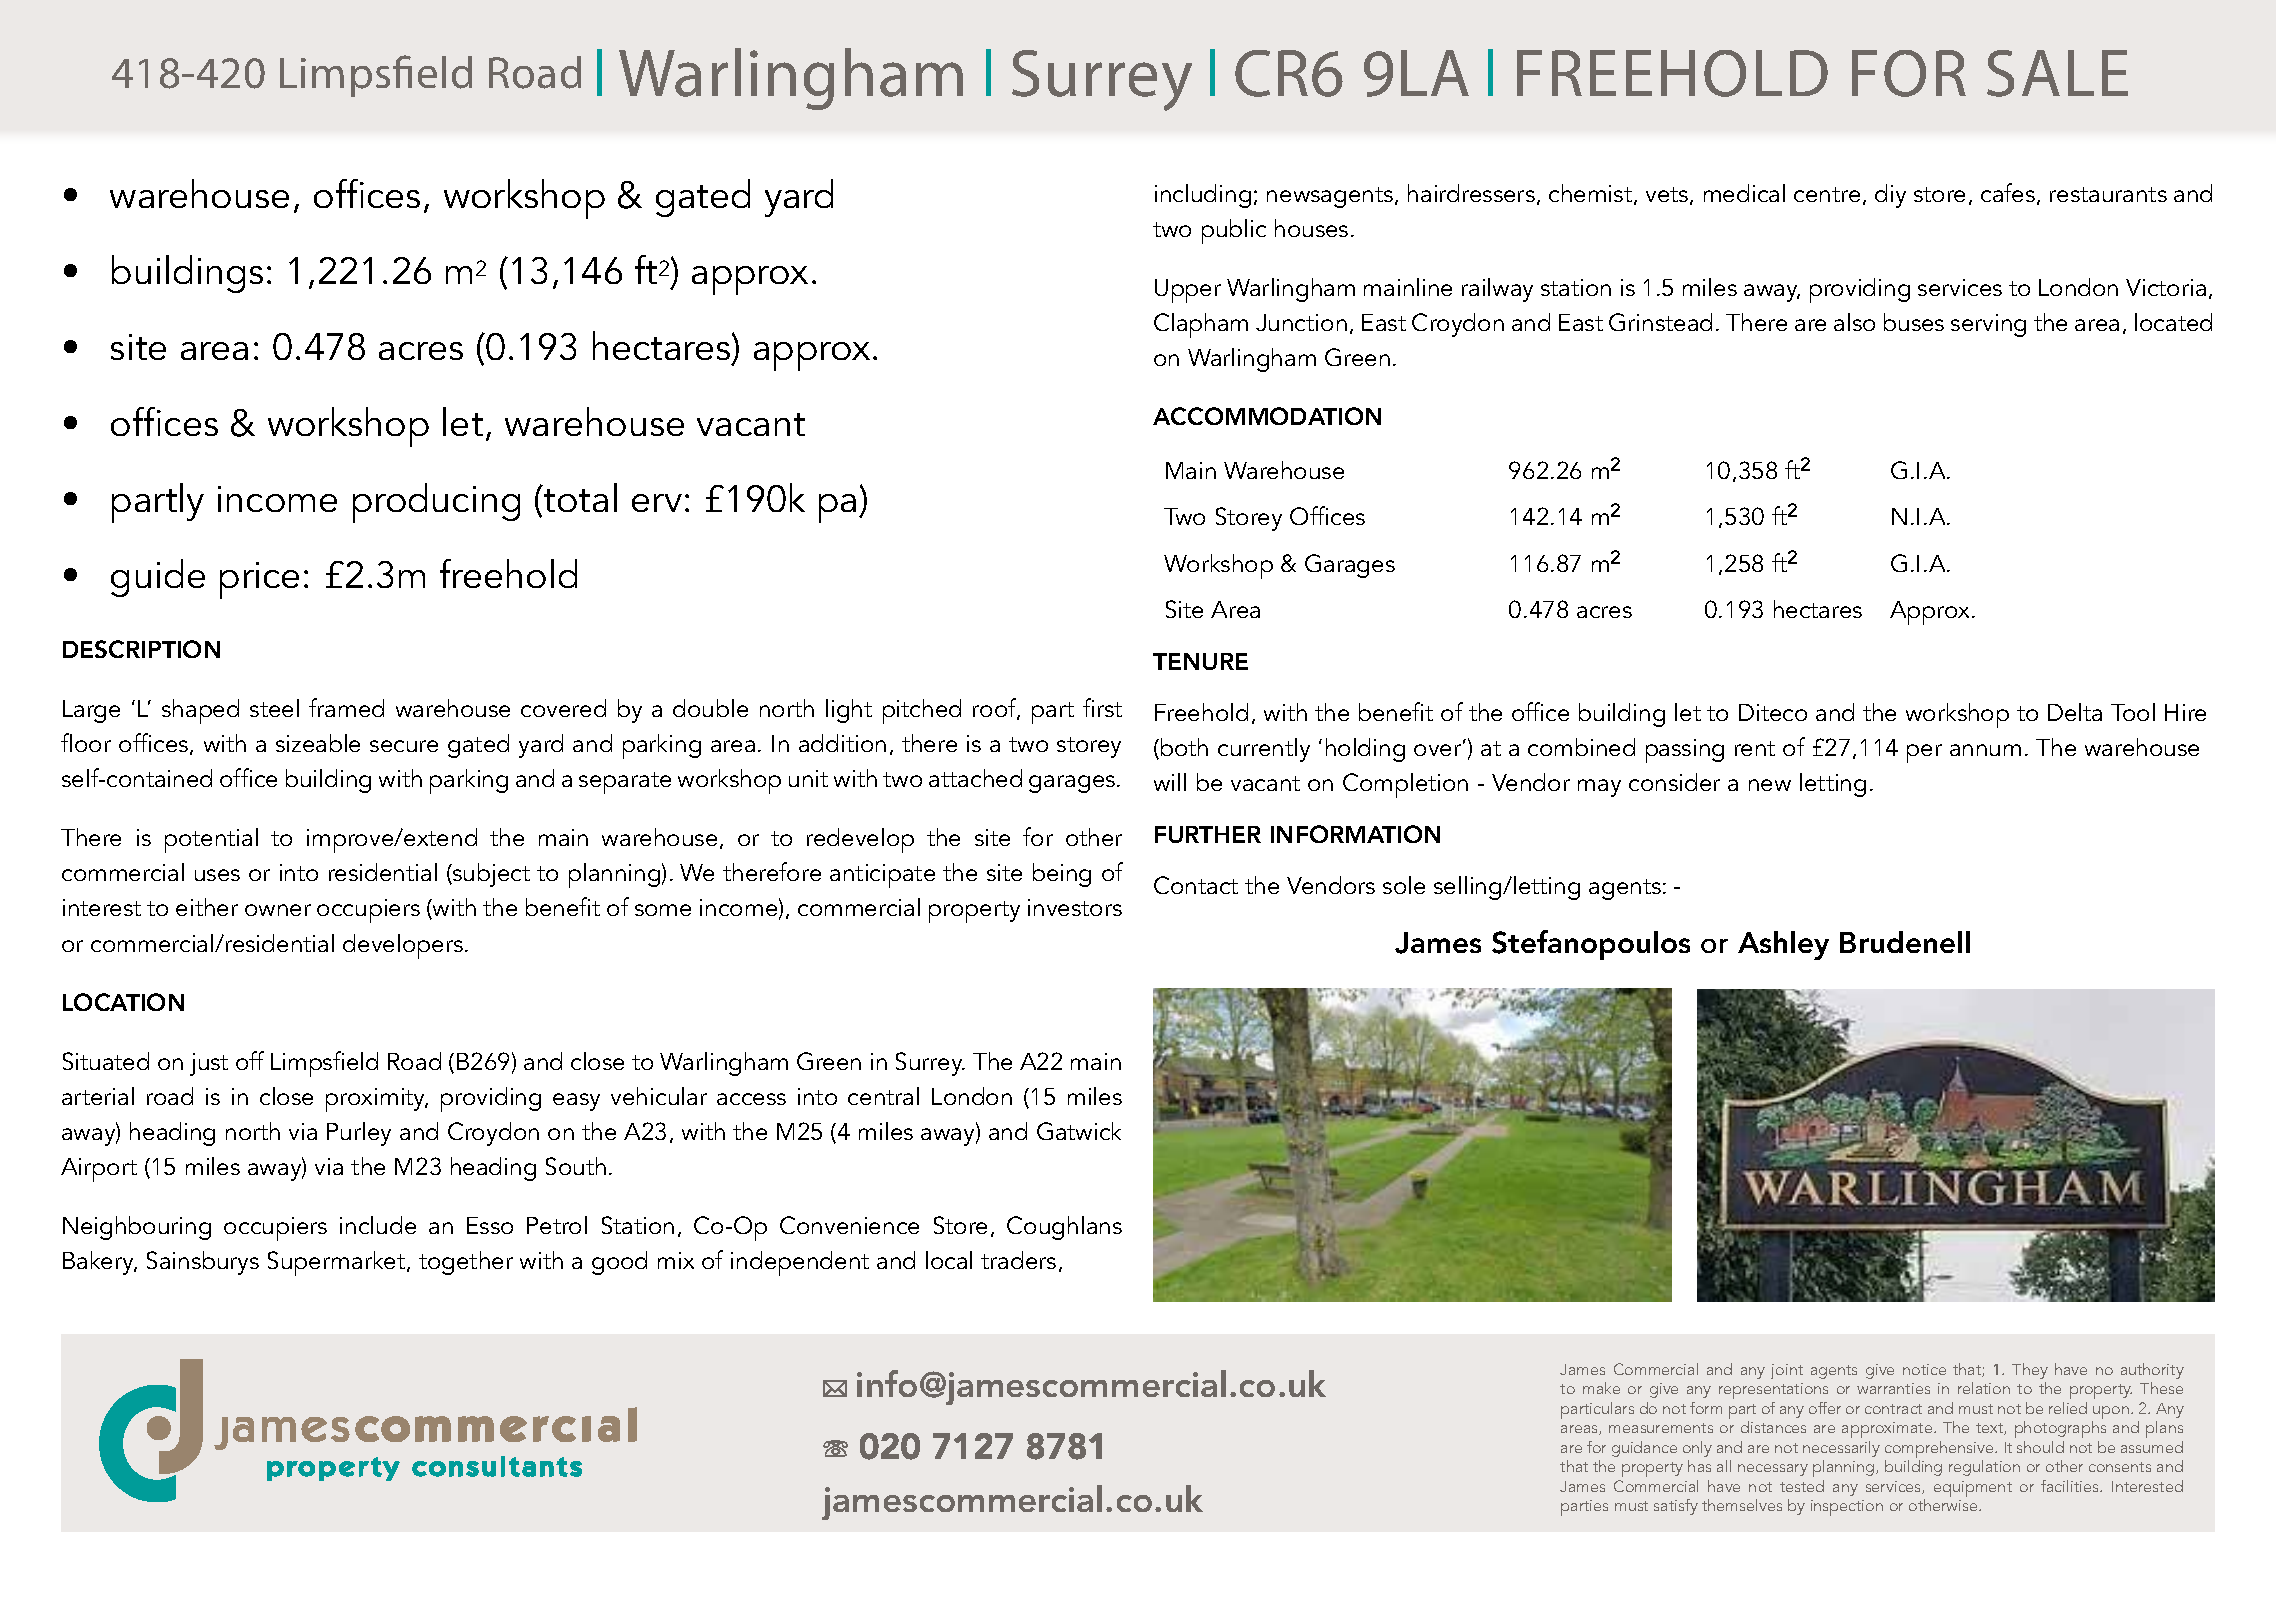  What do you see at coordinates (318, 743) in the screenshot?
I see `sizeable` at bounding box center [318, 743].
